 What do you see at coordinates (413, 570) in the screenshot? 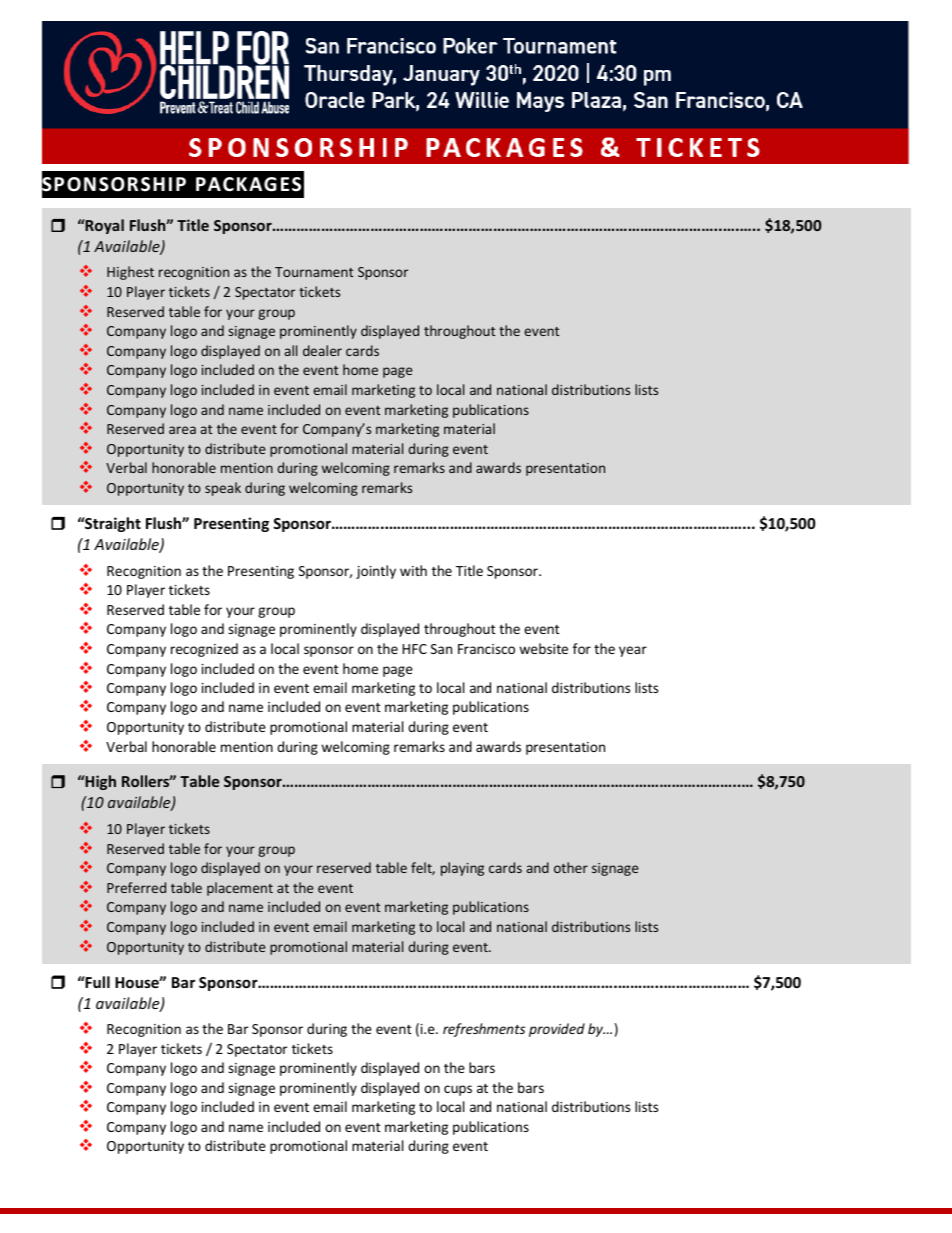
I see `with` at bounding box center [413, 570].
